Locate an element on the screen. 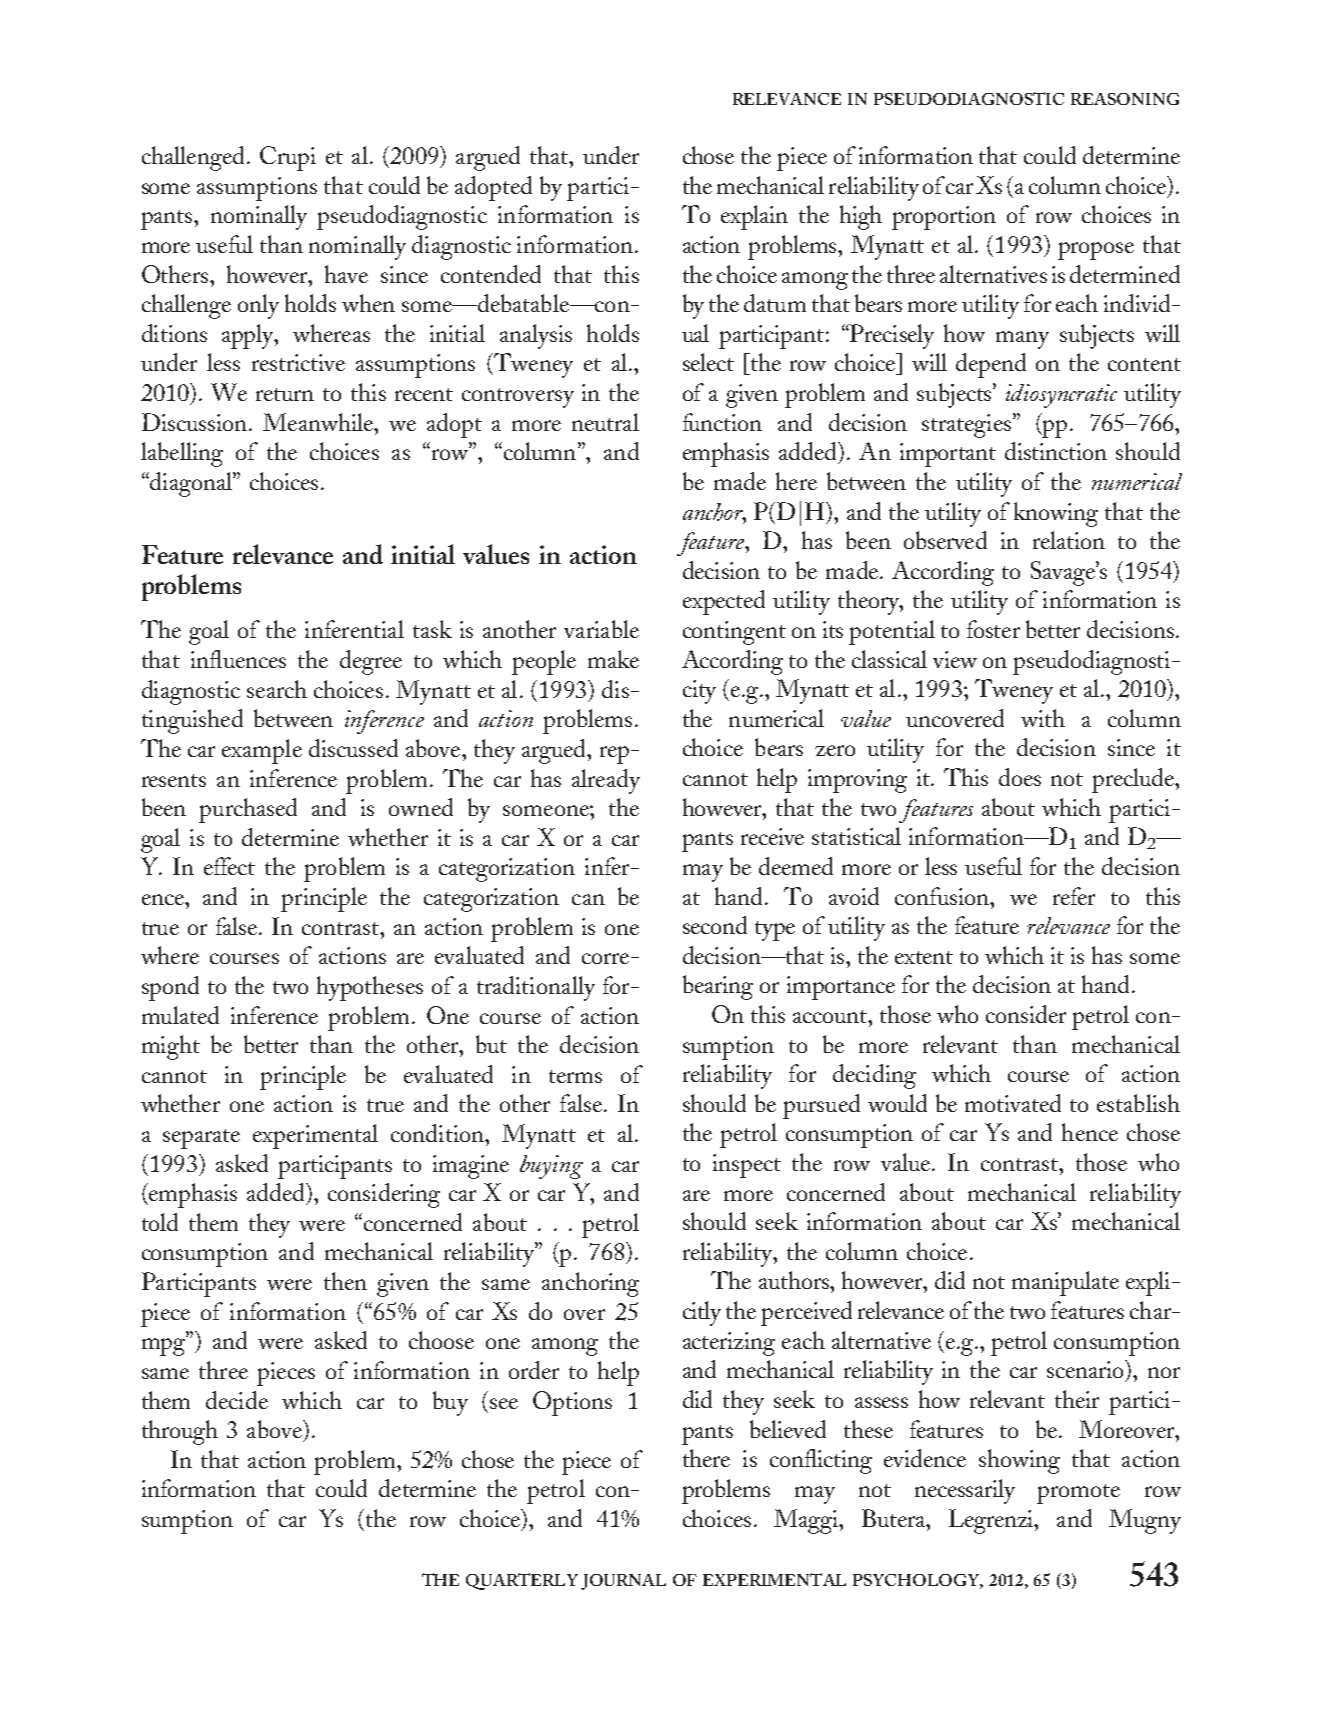  foster is located at coordinates (993, 629).
